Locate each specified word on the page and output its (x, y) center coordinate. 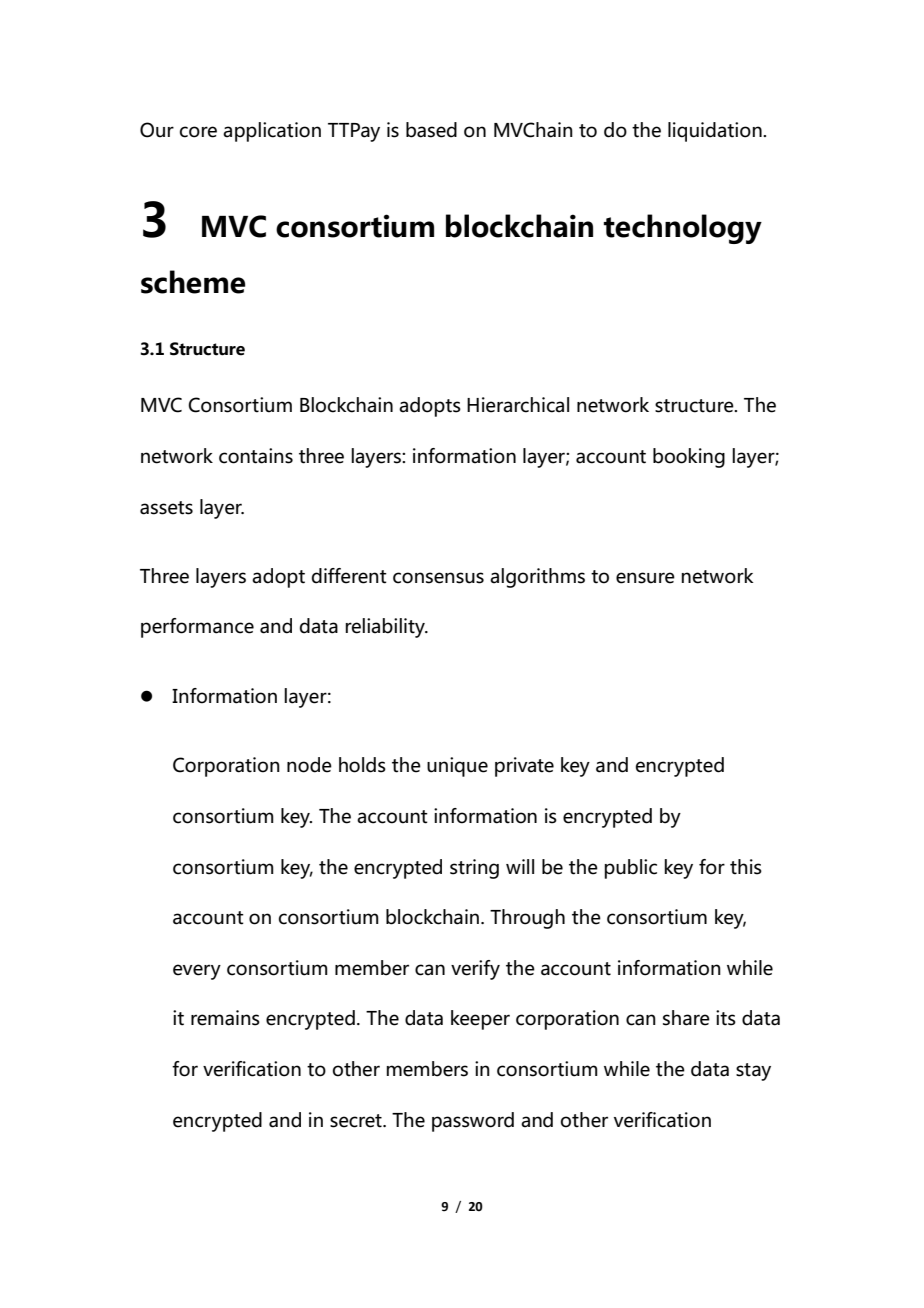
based (431, 130)
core (198, 132)
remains (225, 1018)
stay (753, 1072)
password (473, 1122)
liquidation (716, 132)
